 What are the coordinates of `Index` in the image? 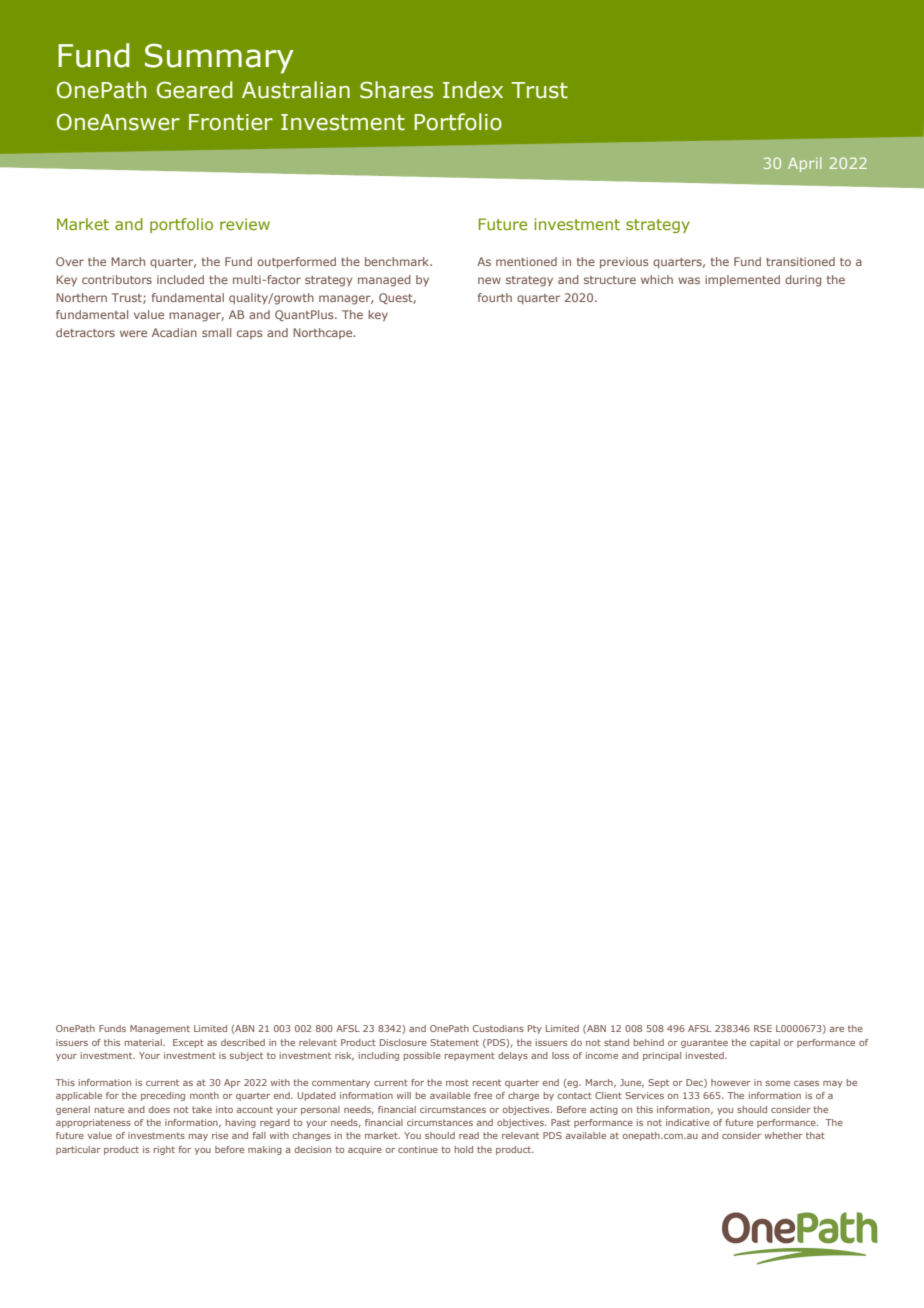 It's located at (473, 90).
